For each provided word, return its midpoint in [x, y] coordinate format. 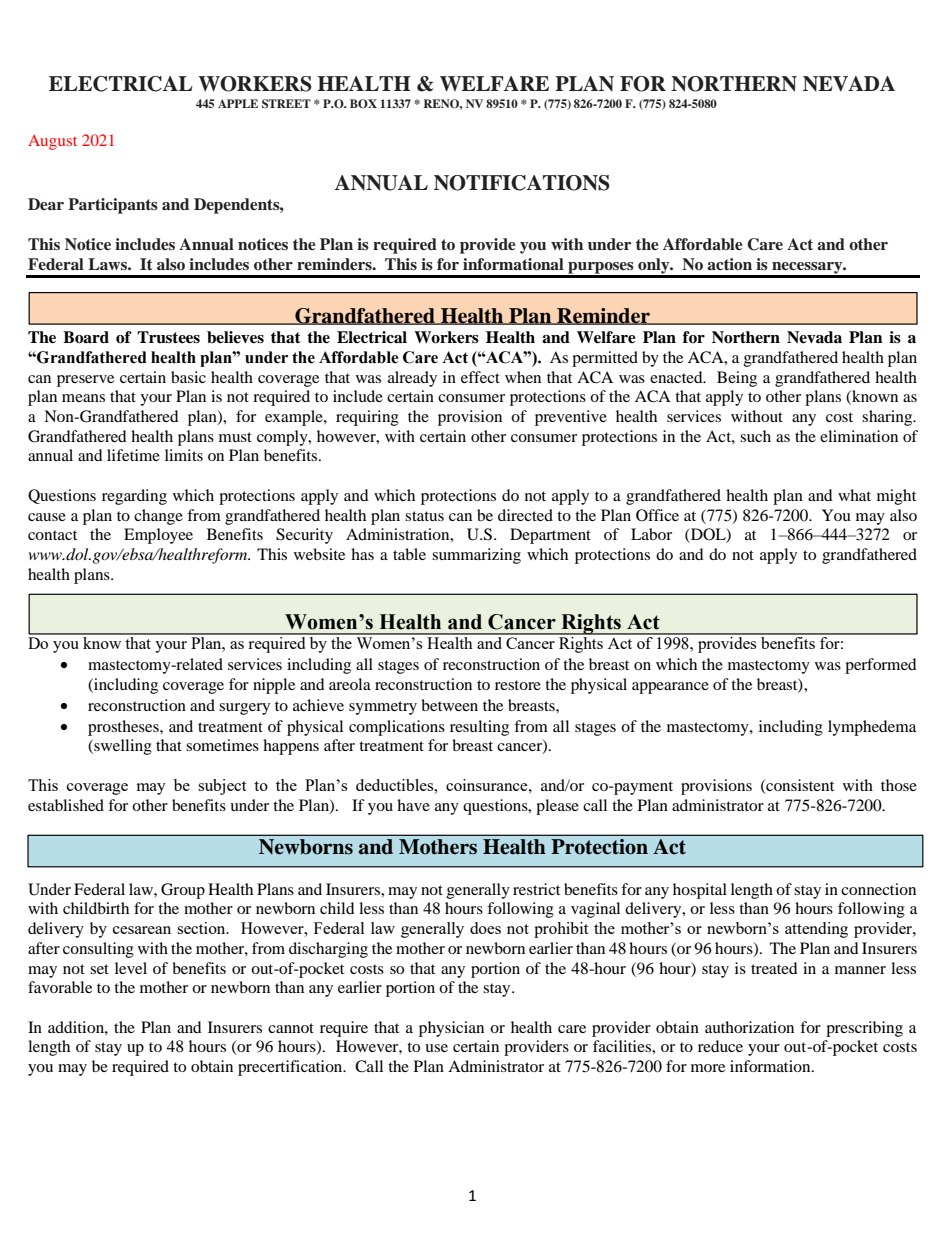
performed [881, 666]
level [131, 968]
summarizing [476, 556]
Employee [158, 536]
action [729, 264]
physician [451, 1029]
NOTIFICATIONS [522, 183]
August [52, 142]
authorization [749, 1027]
